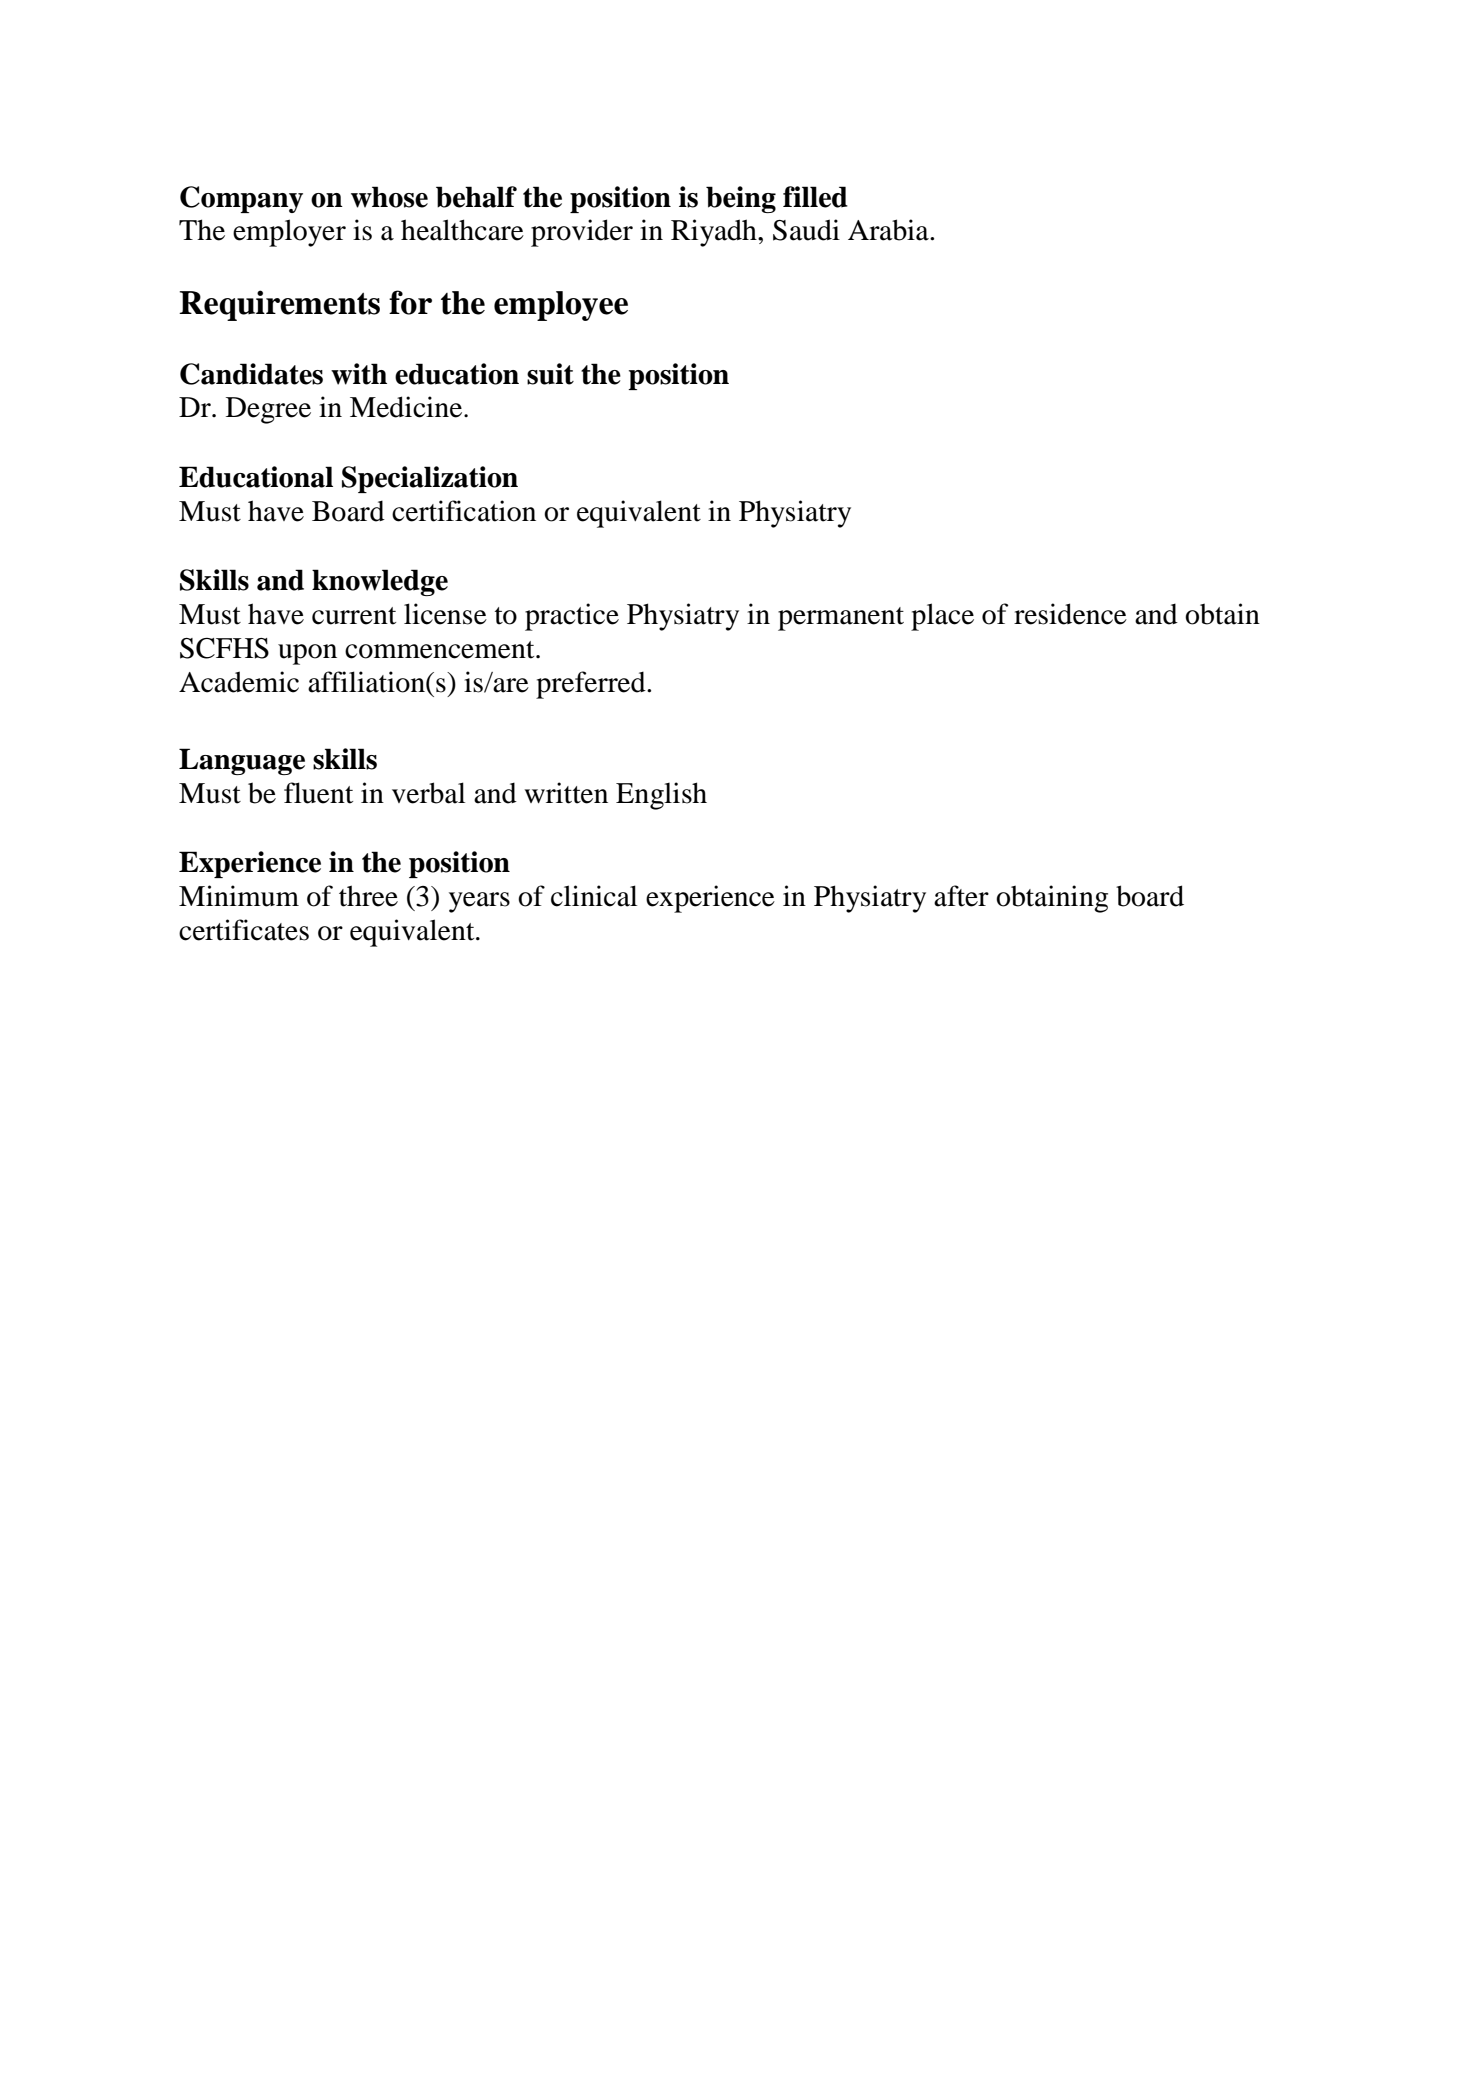  What do you see at coordinates (715, 233) in the image?
I see `Riyadh` at bounding box center [715, 233].
